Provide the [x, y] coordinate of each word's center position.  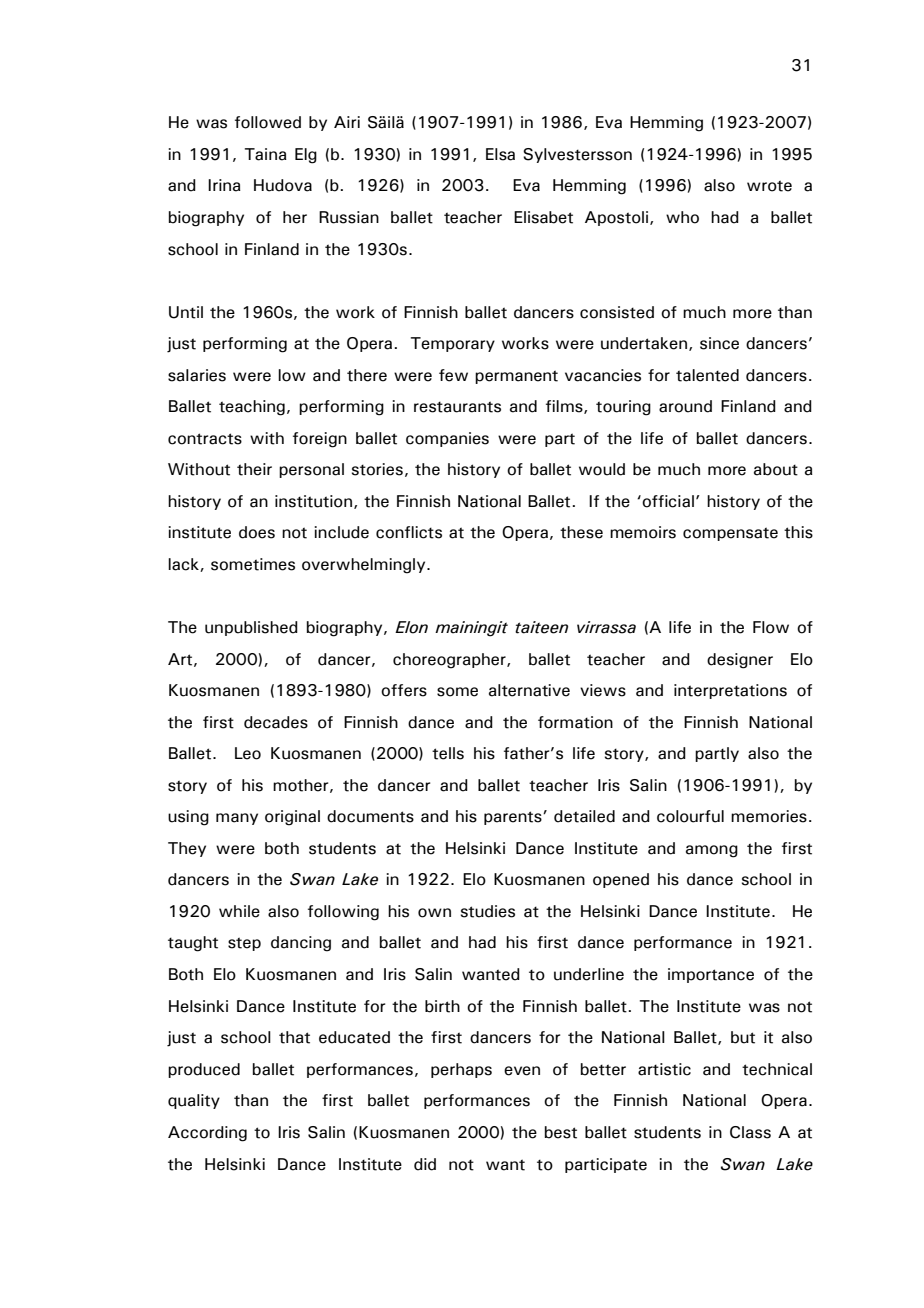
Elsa [500, 154]
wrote [769, 186]
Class [750, 1132]
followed [268, 122]
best [561, 1132]
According [207, 1134]
